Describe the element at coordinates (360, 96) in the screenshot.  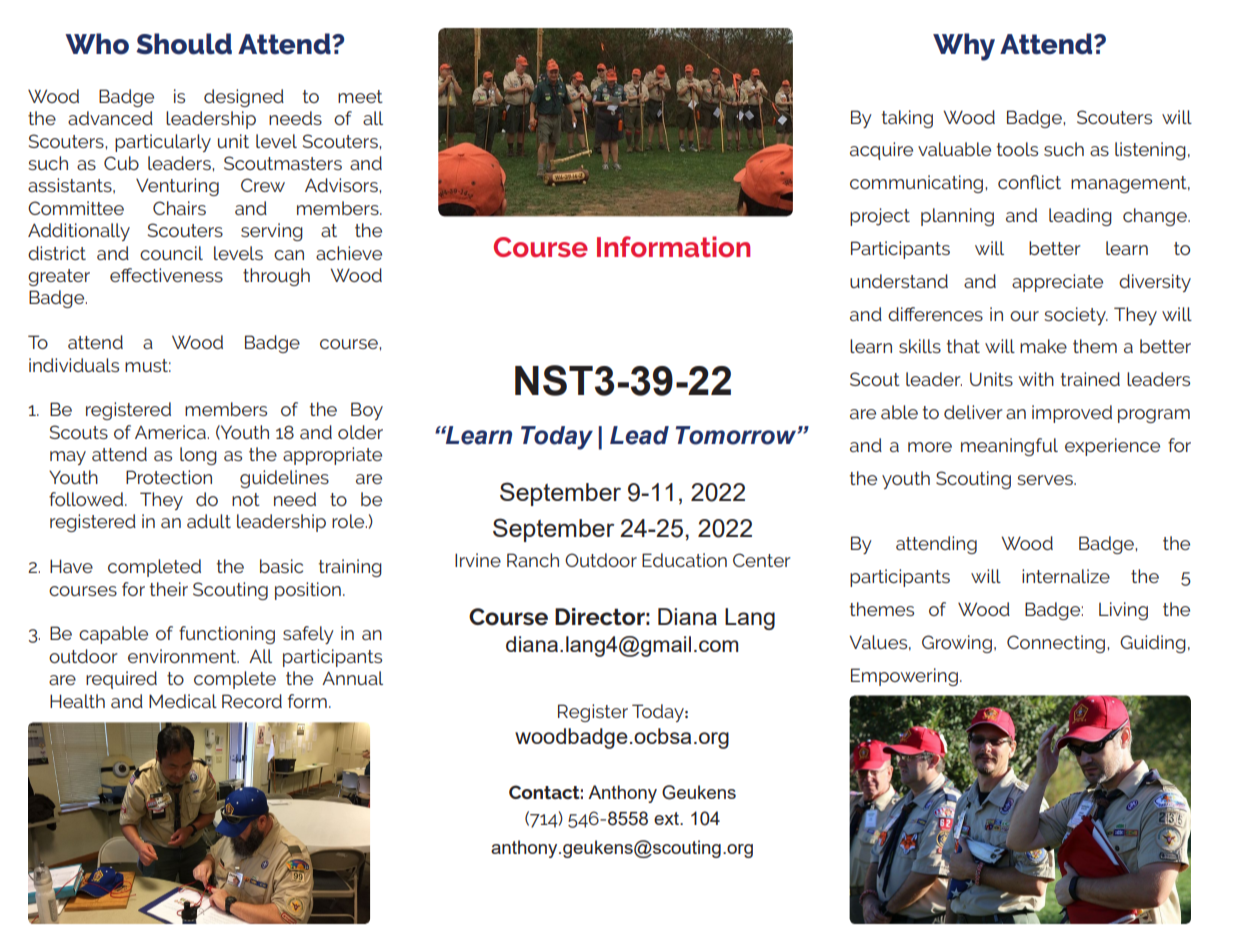
I see `meet` at that location.
